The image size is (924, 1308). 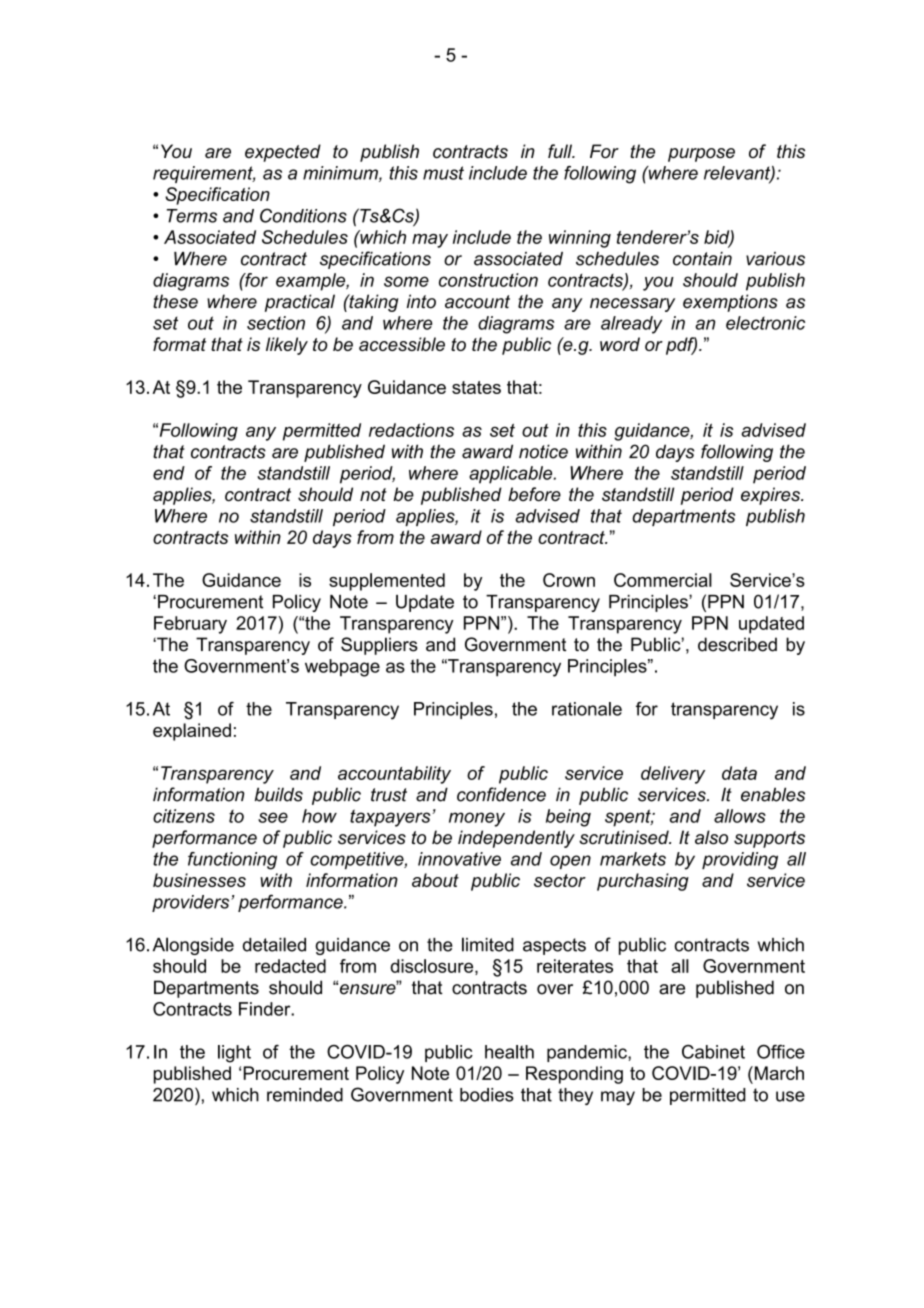 I want to click on functioning, so click(x=232, y=861).
